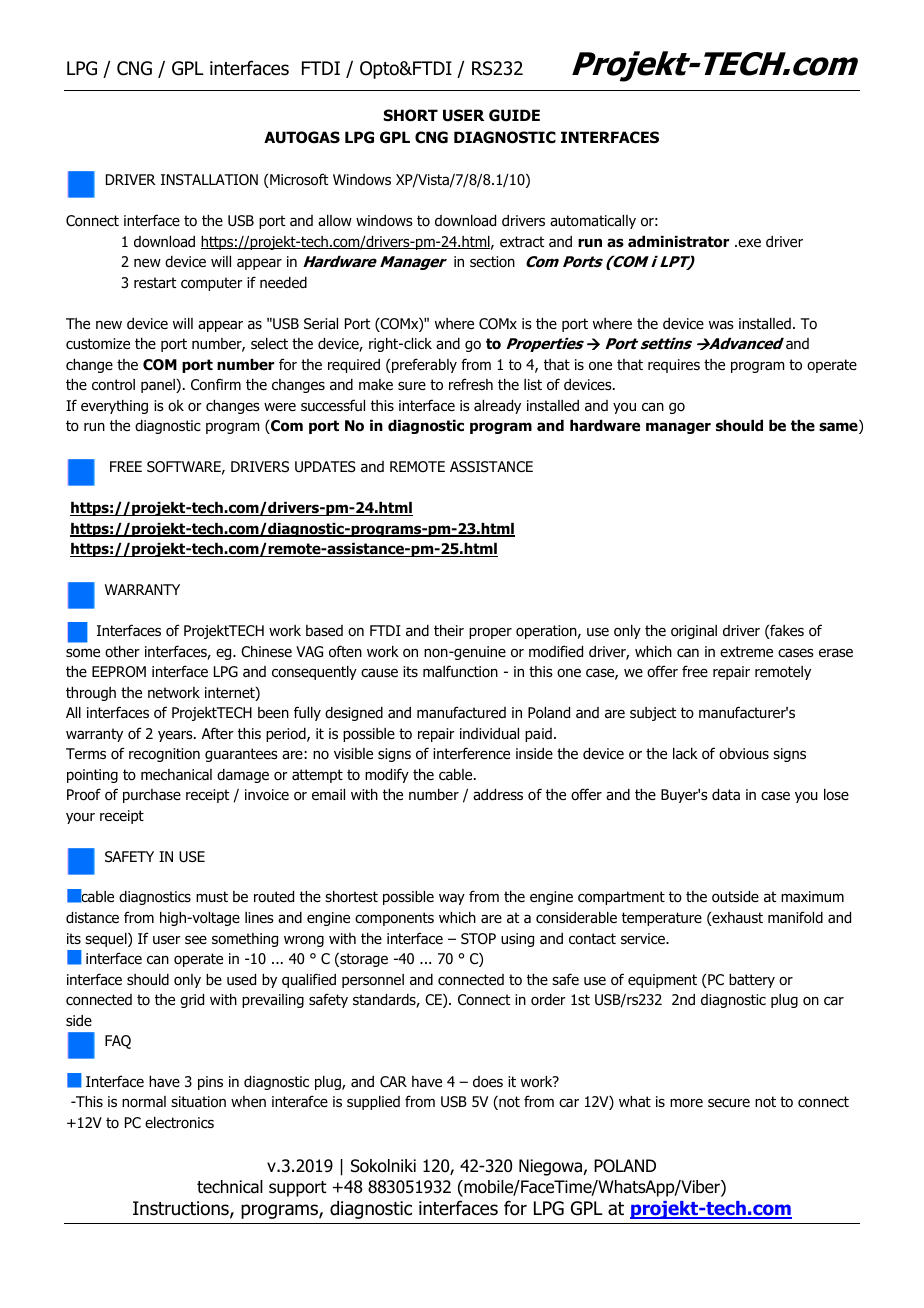 This image has width=924, height=1308. What do you see at coordinates (839, 428) in the image?
I see `same` at bounding box center [839, 428].
